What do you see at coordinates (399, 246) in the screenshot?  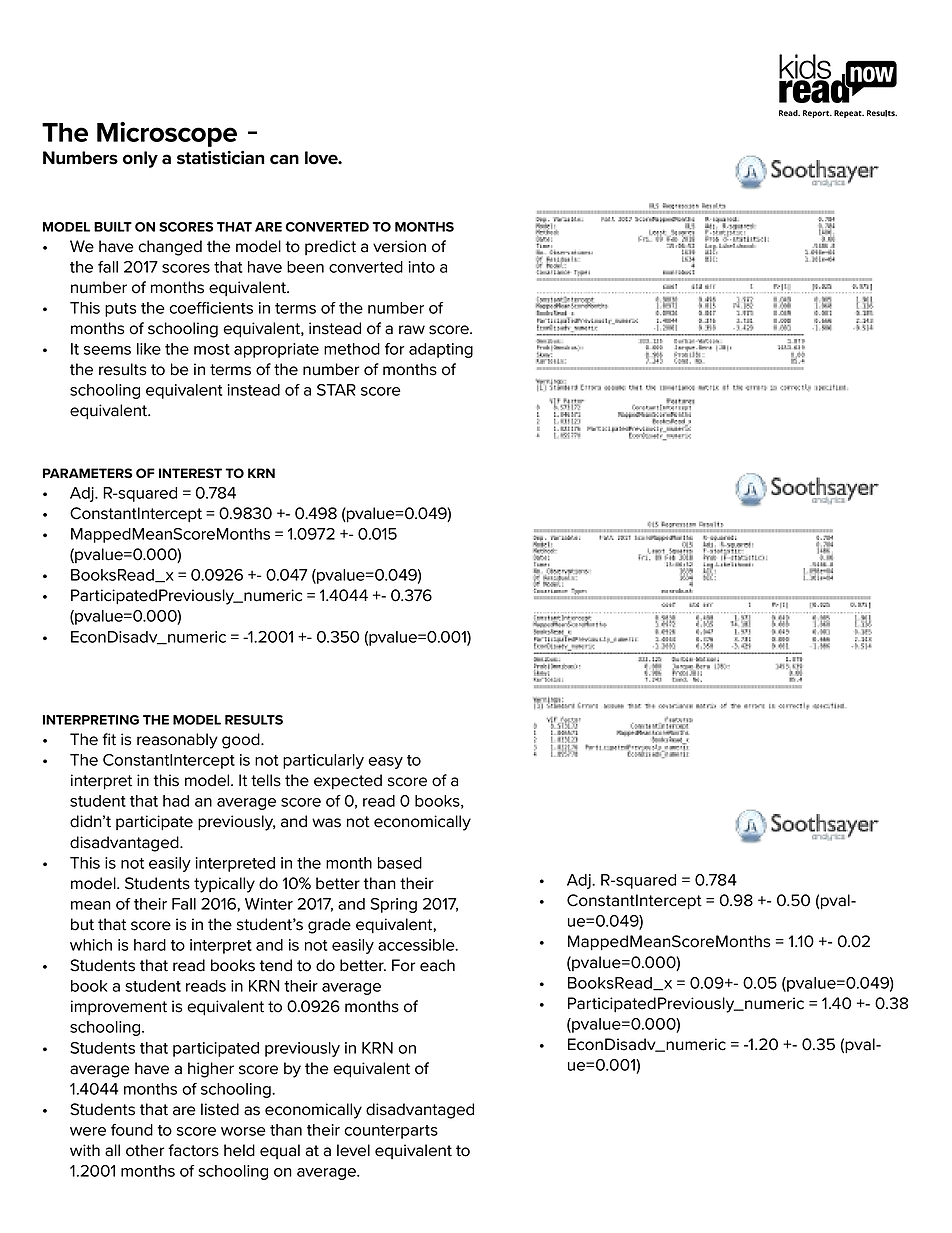 I see `version` at bounding box center [399, 246].
